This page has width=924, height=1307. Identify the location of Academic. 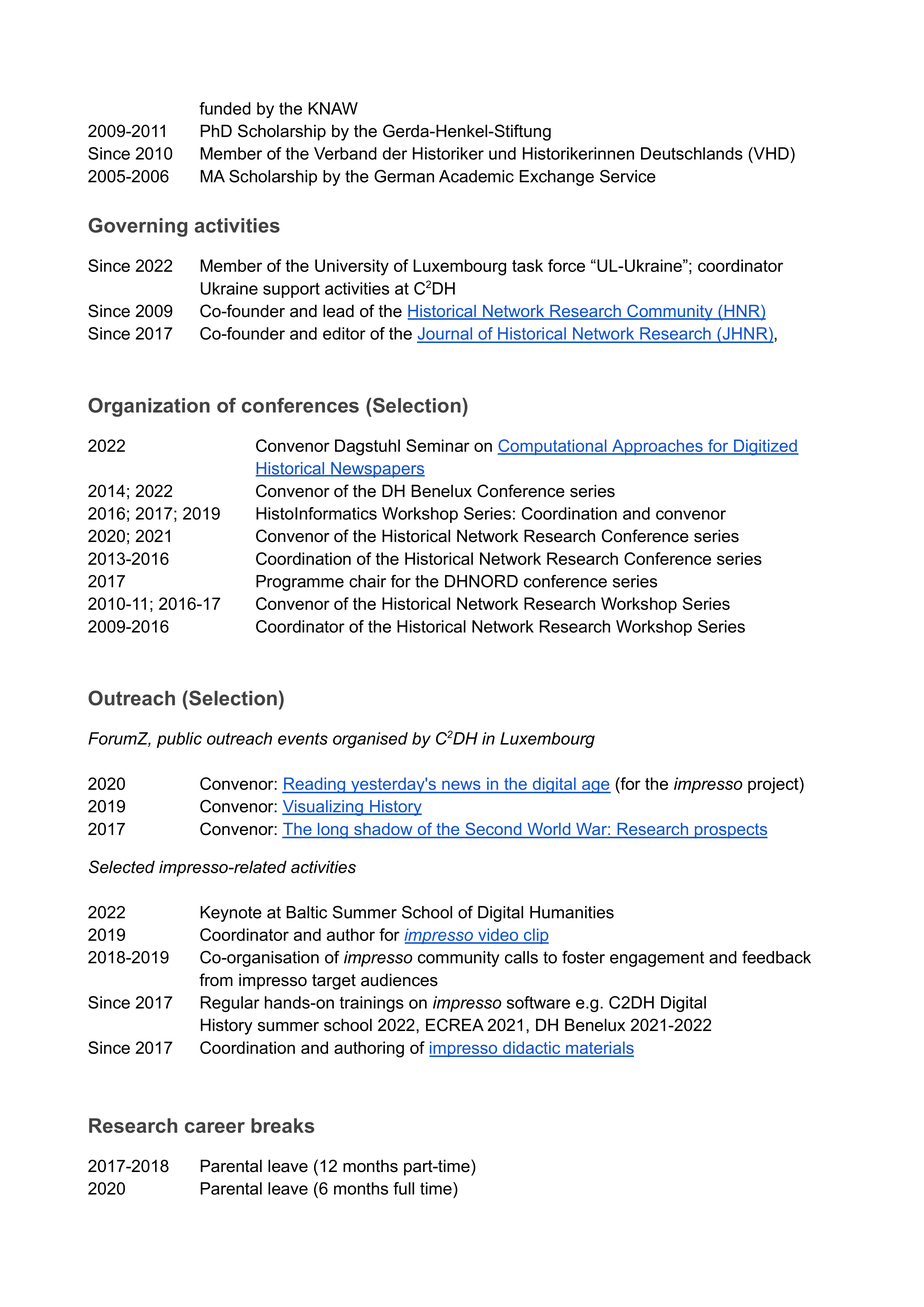
(476, 176).
